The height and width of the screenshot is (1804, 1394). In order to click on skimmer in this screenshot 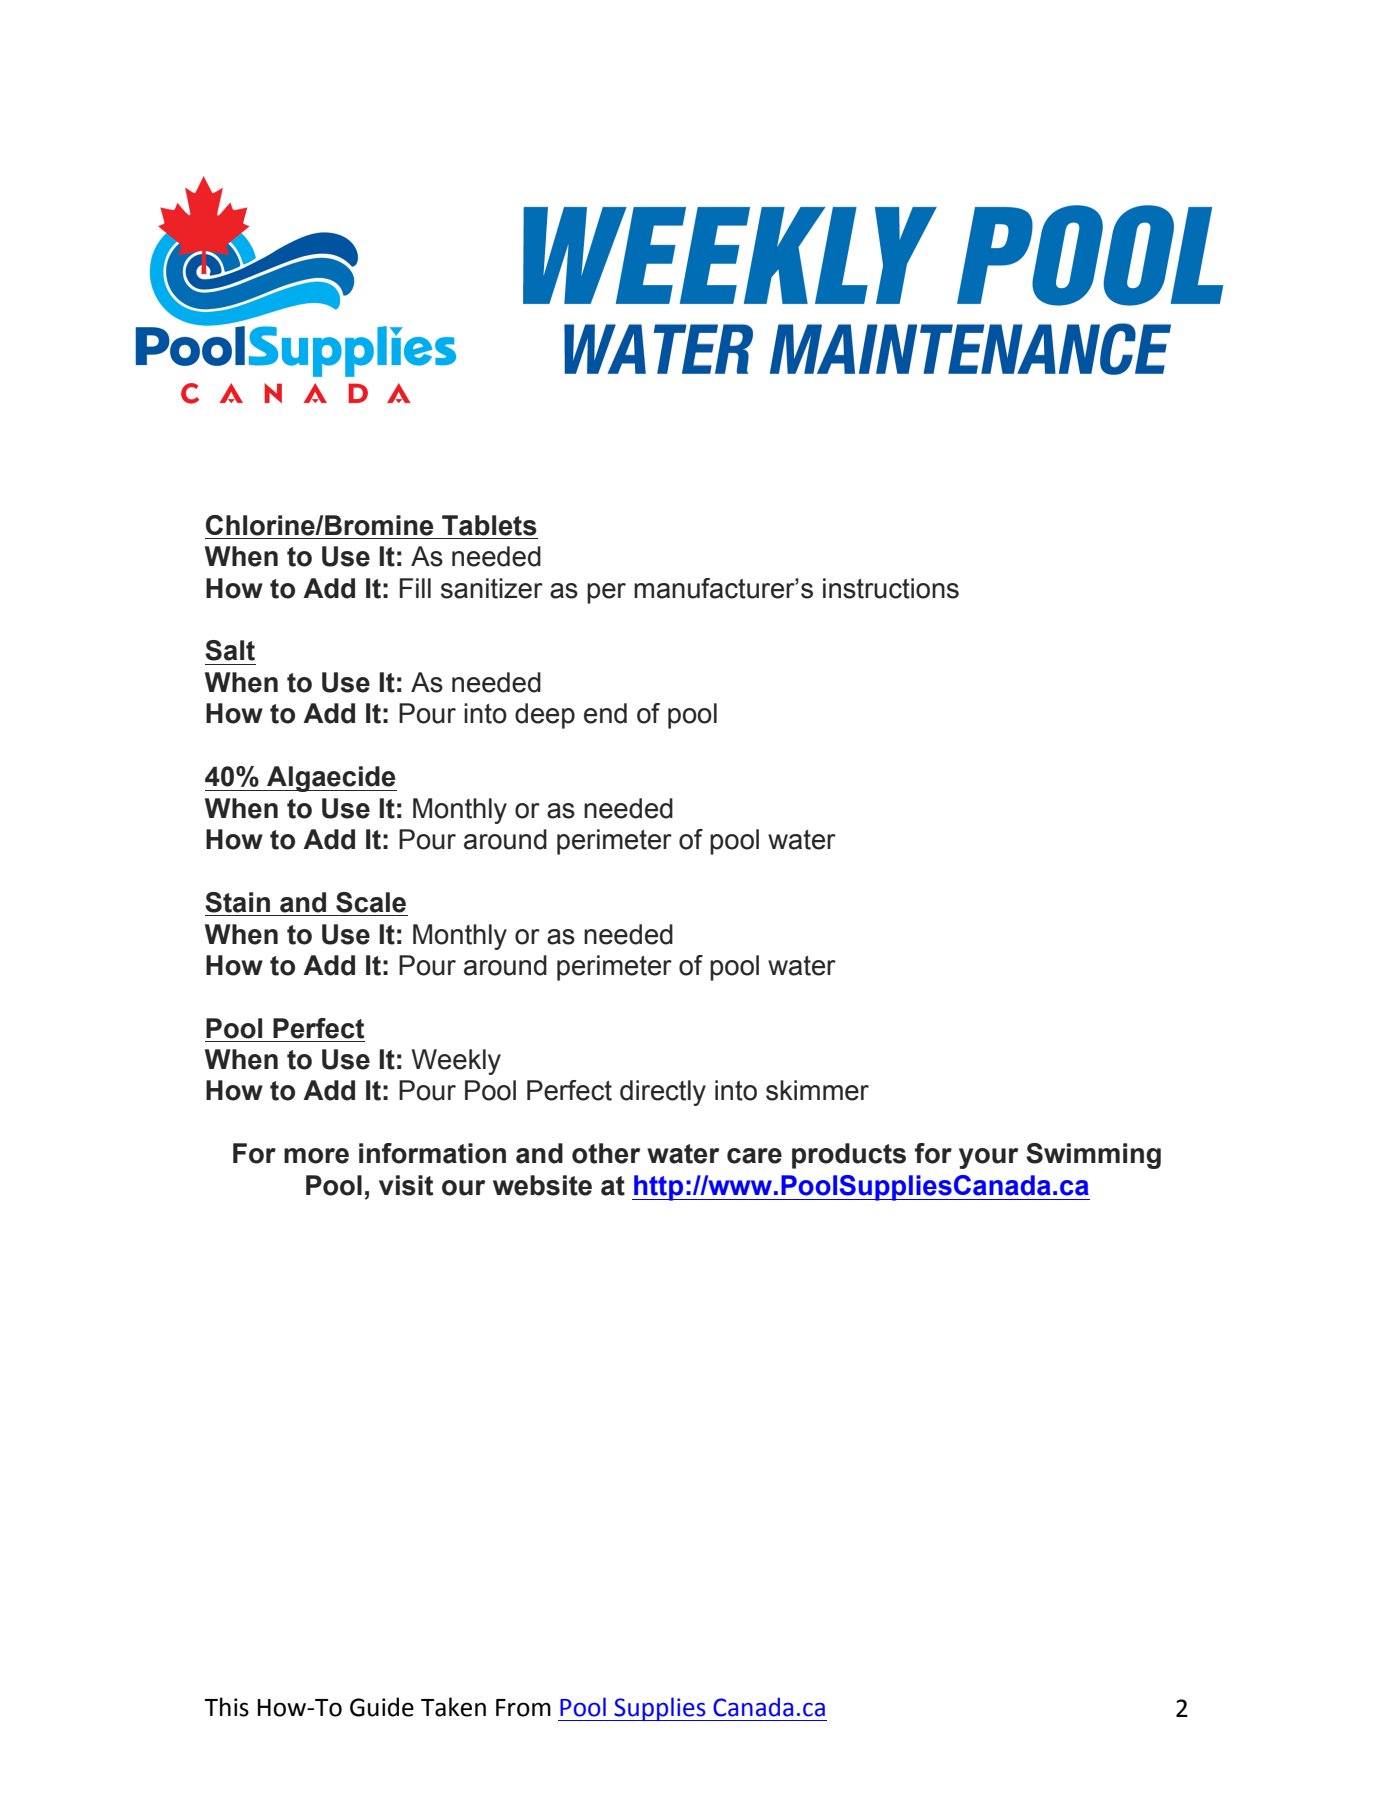, I will do `click(817, 1090)`.
